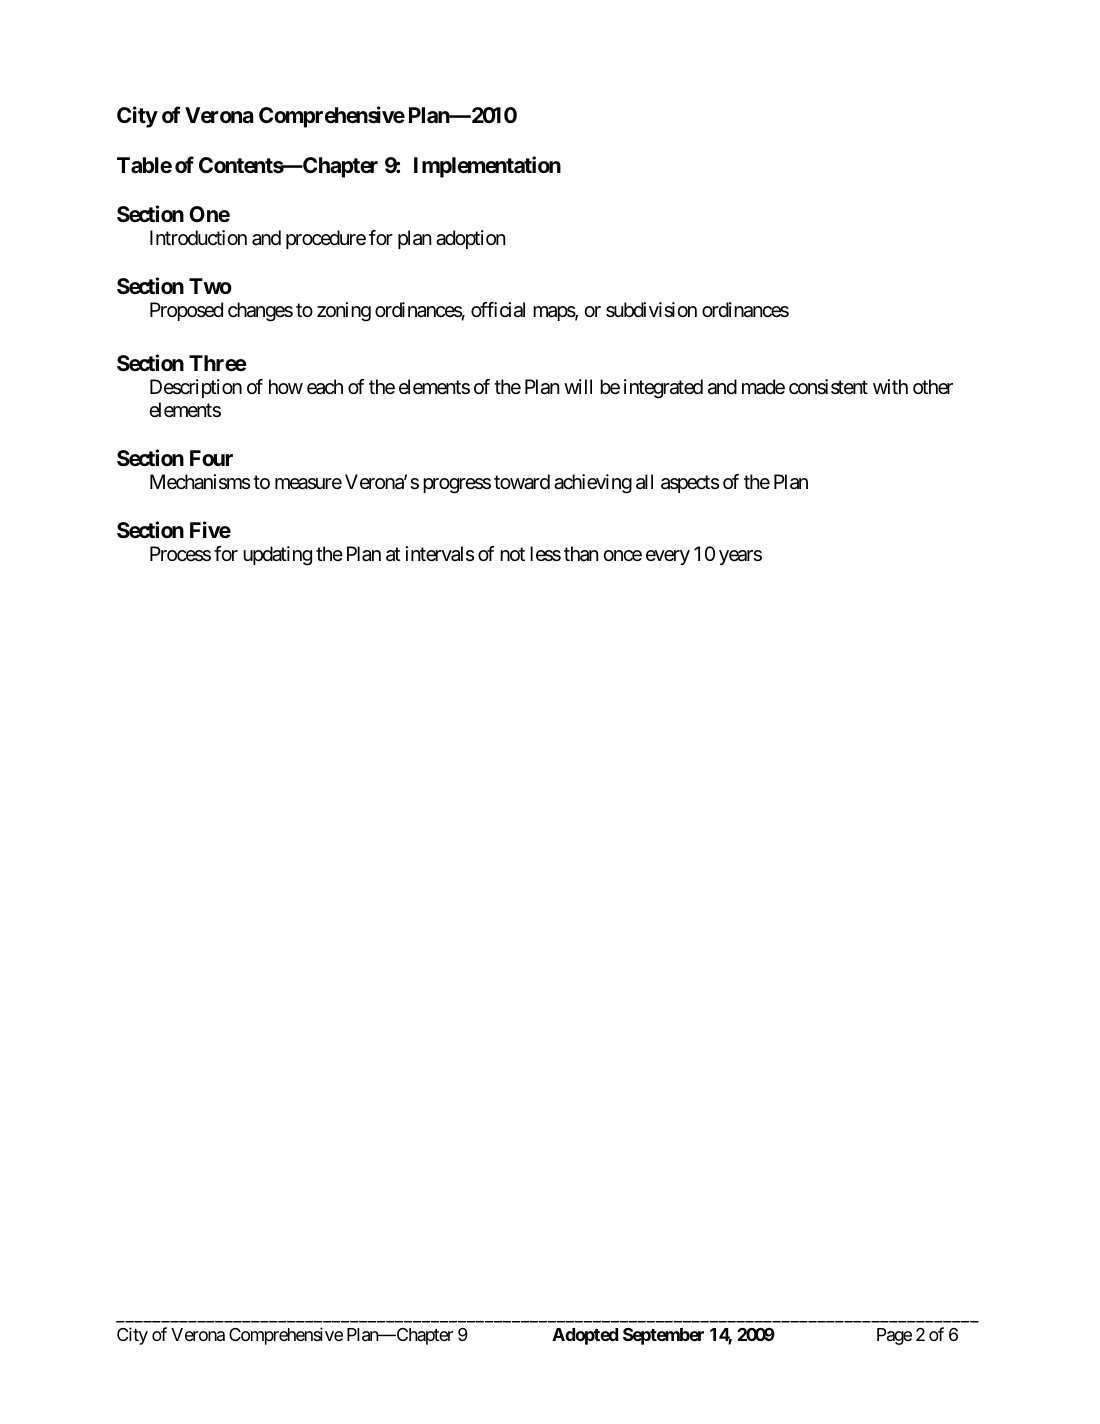 The image size is (1100, 1424). What do you see at coordinates (487, 167) in the screenshot?
I see `Implementation` at bounding box center [487, 167].
